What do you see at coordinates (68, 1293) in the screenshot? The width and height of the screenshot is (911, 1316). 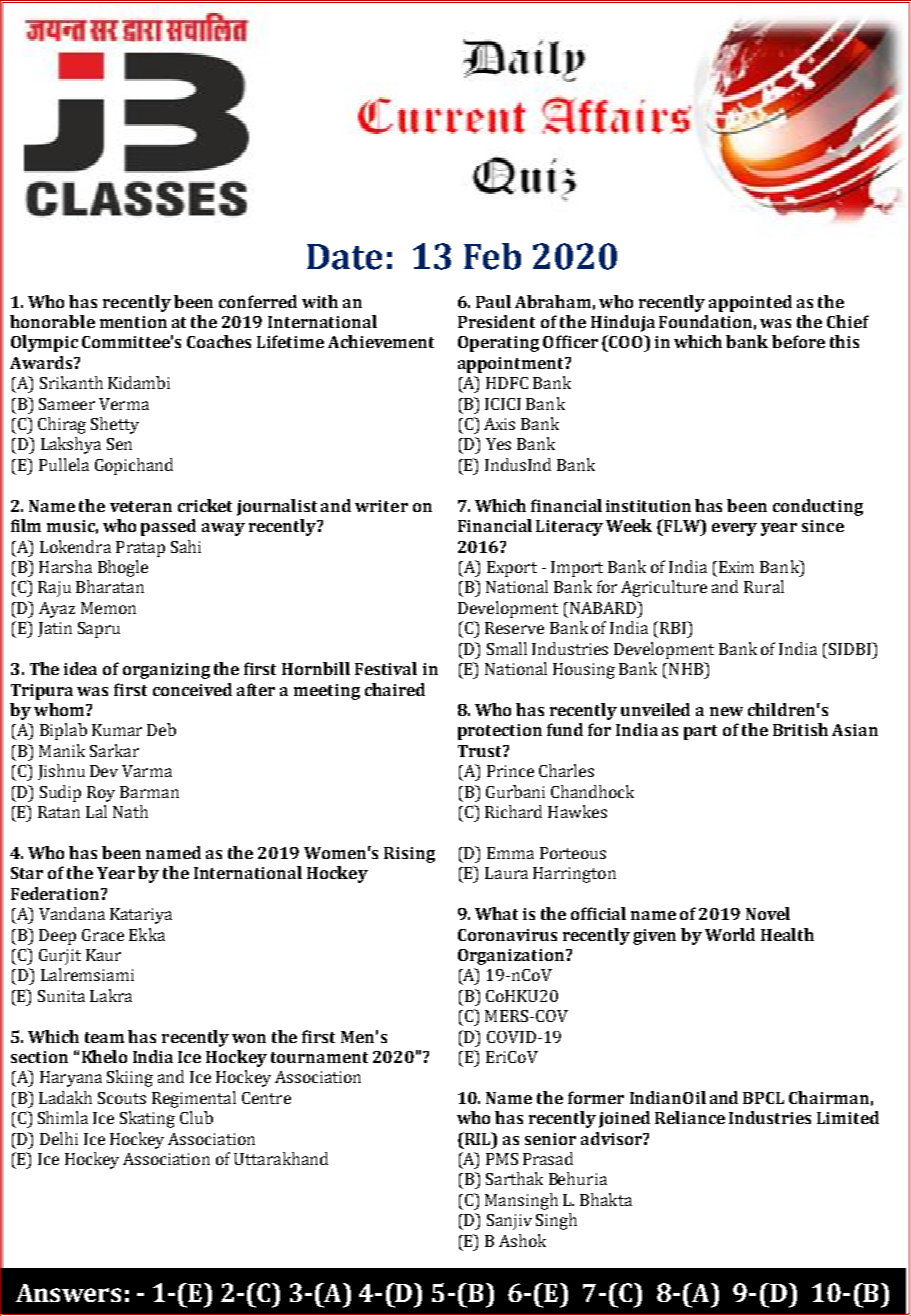 I see `Answers` at bounding box center [68, 1293].
